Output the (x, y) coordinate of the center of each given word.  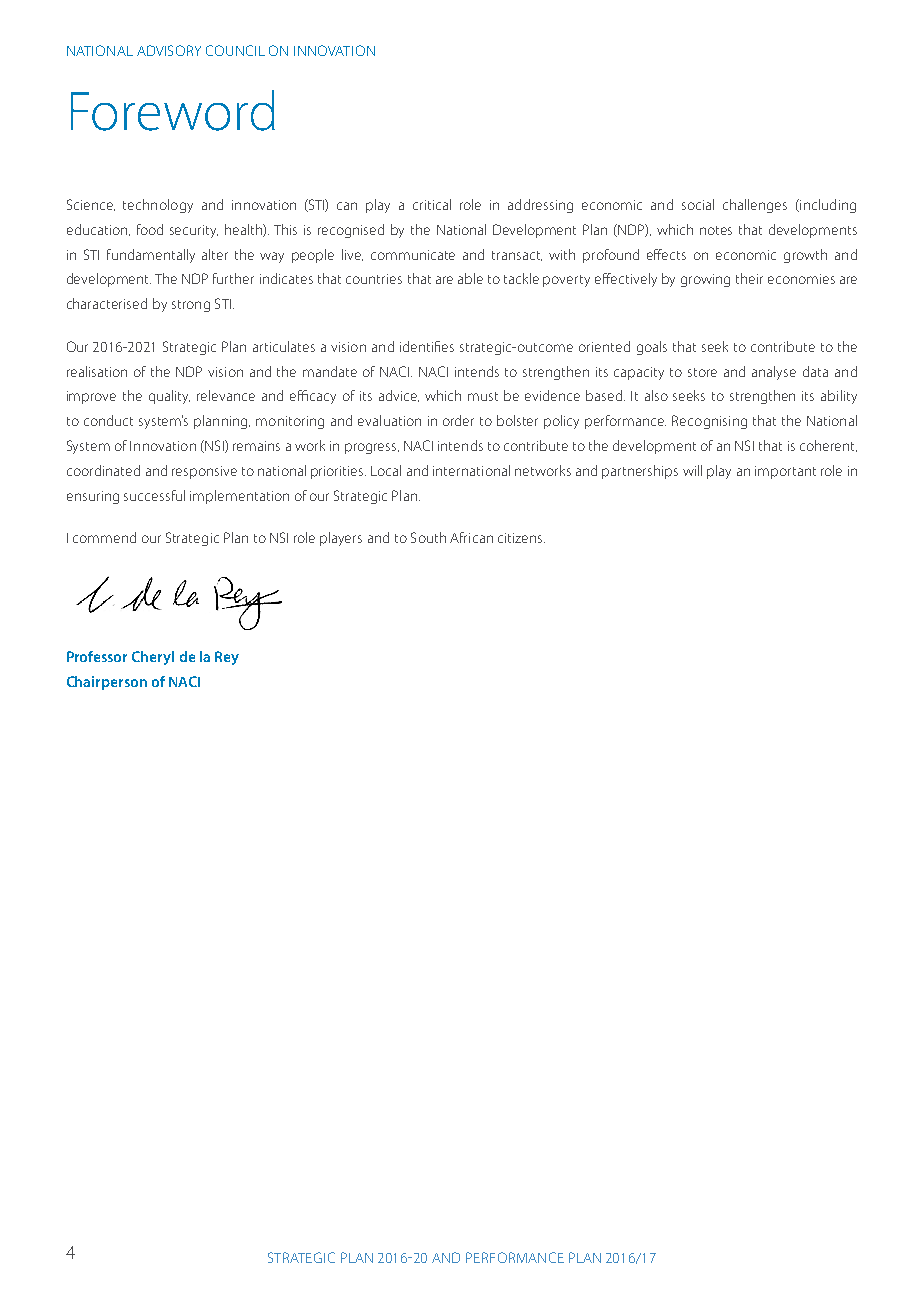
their (749, 278)
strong (191, 306)
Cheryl (153, 658)
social (698, 204)
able (470, 278)
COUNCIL (235, 50)
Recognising (709, 422)
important (785, 472)
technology (158, 206)
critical (432, 204)
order (458, 420)
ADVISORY (169, 50)
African (471, 537)
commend (104, 537)
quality (169, 397)
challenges (755, 206)
